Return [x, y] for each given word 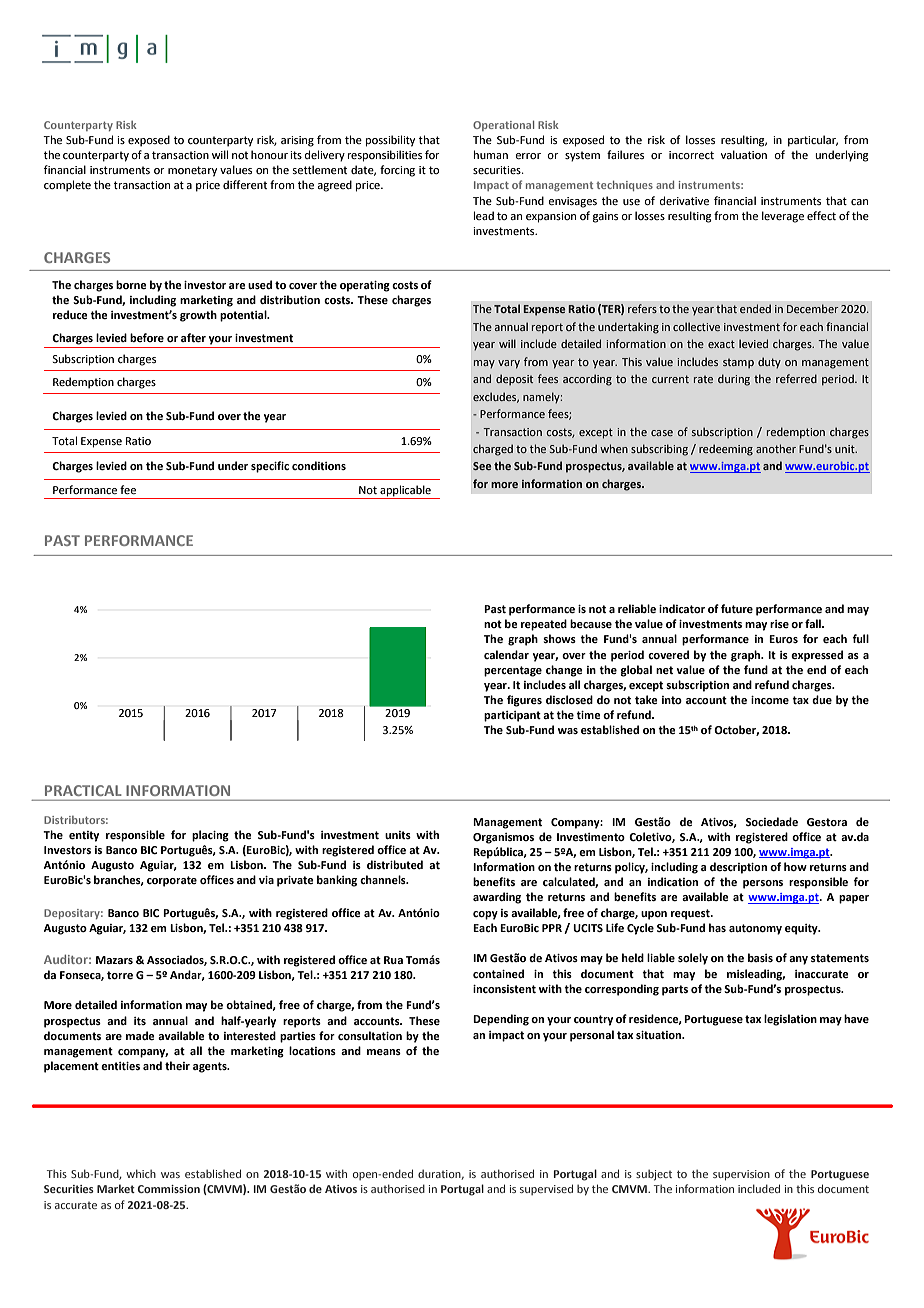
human [491, 154]
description [738, 868]
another [776, 448]
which [141, 1173]
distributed [395, 864]
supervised [546, 1189]
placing [210, 836]
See [482, 466]
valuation [744, 154]
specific [270, 467]
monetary [192, 171]
